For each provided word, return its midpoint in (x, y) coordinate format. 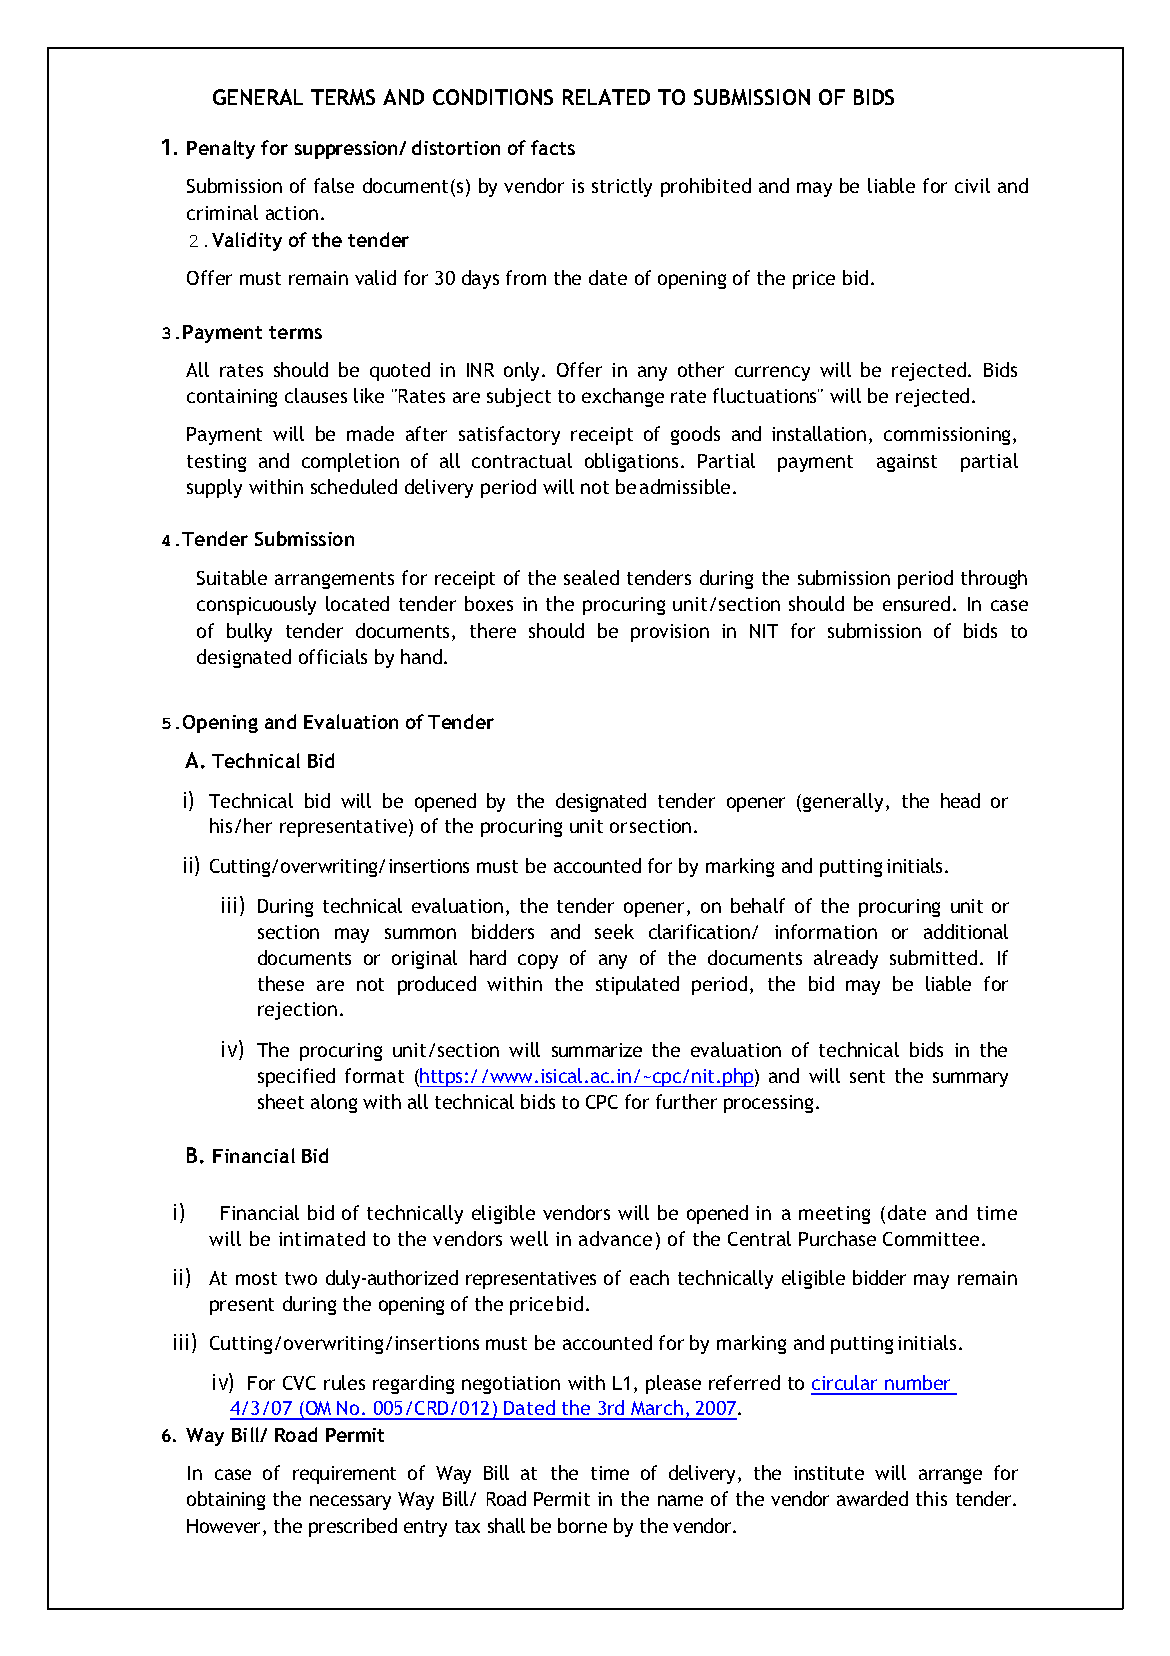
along (334, 1103)
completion (350, 462)
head (960, 800)
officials (333, 656)
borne (582, 1525)
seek (614, 931)
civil (972, 185)
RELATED (606, 97)
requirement (344, 1475)
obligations (633, 462)
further (686, 1101)
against (907, 463)
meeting (834, 1215)
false (334, 185)
